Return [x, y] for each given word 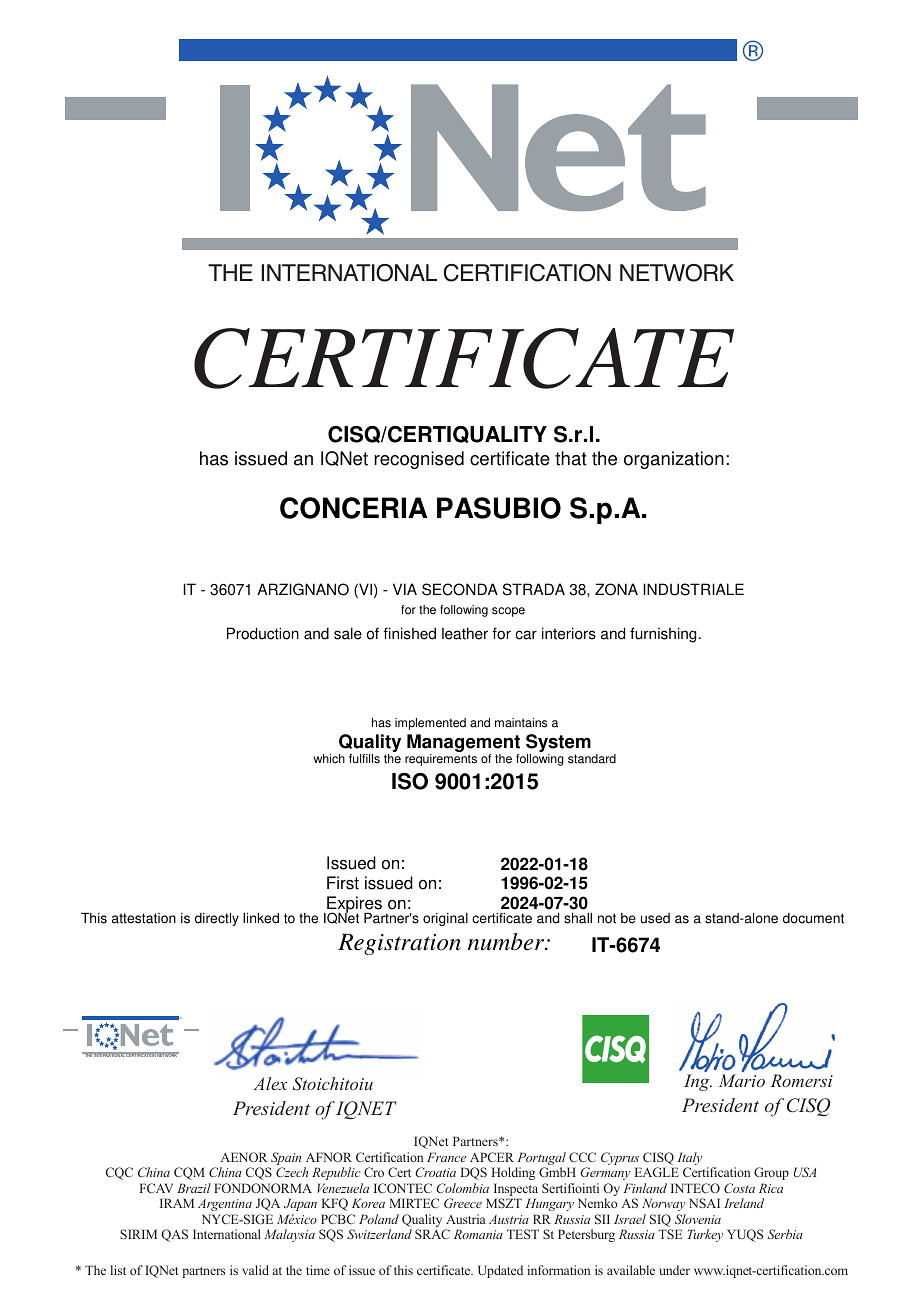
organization [674, 460]
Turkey [705, 1235]
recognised [419, 460]
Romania [478, 1234]
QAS [174, 1235]
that [571, 458]
